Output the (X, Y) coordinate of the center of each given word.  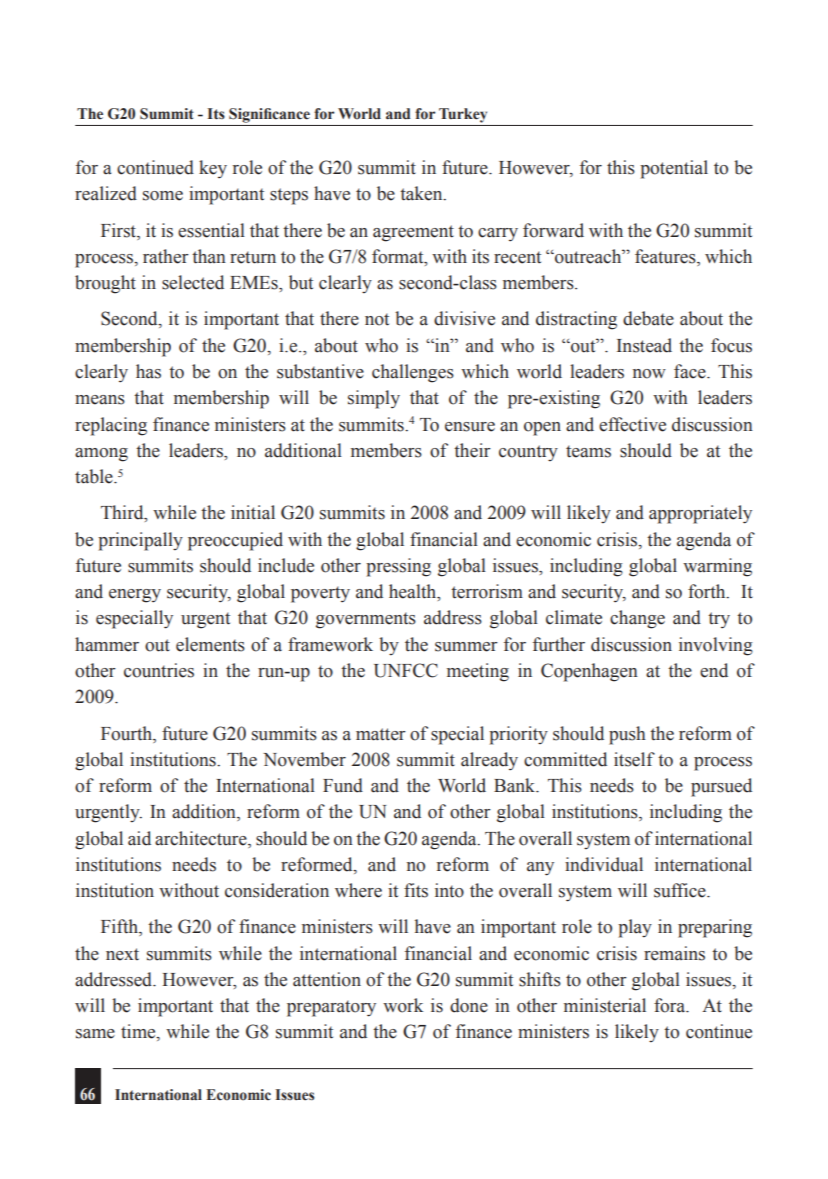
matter (381, 734)
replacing (111, 426)
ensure (470, 427)
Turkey (463, 115)
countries (159, 670)
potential (674, 169)
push (627, 735)
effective (632, 424)
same (95, 1034)
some (163, 196)
